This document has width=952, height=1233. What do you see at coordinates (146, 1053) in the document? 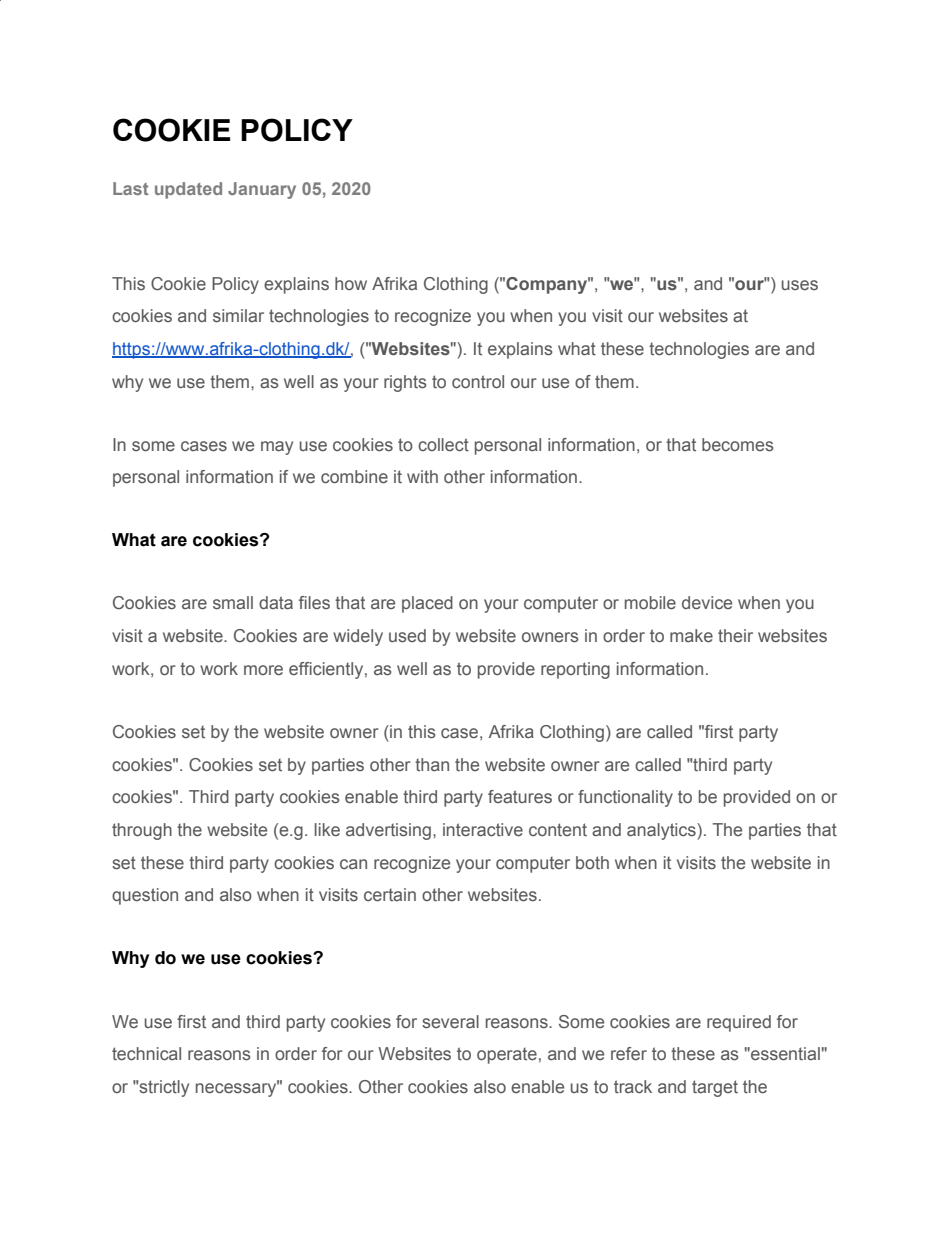
I see `technical` at bounding box center [146, 1053].
